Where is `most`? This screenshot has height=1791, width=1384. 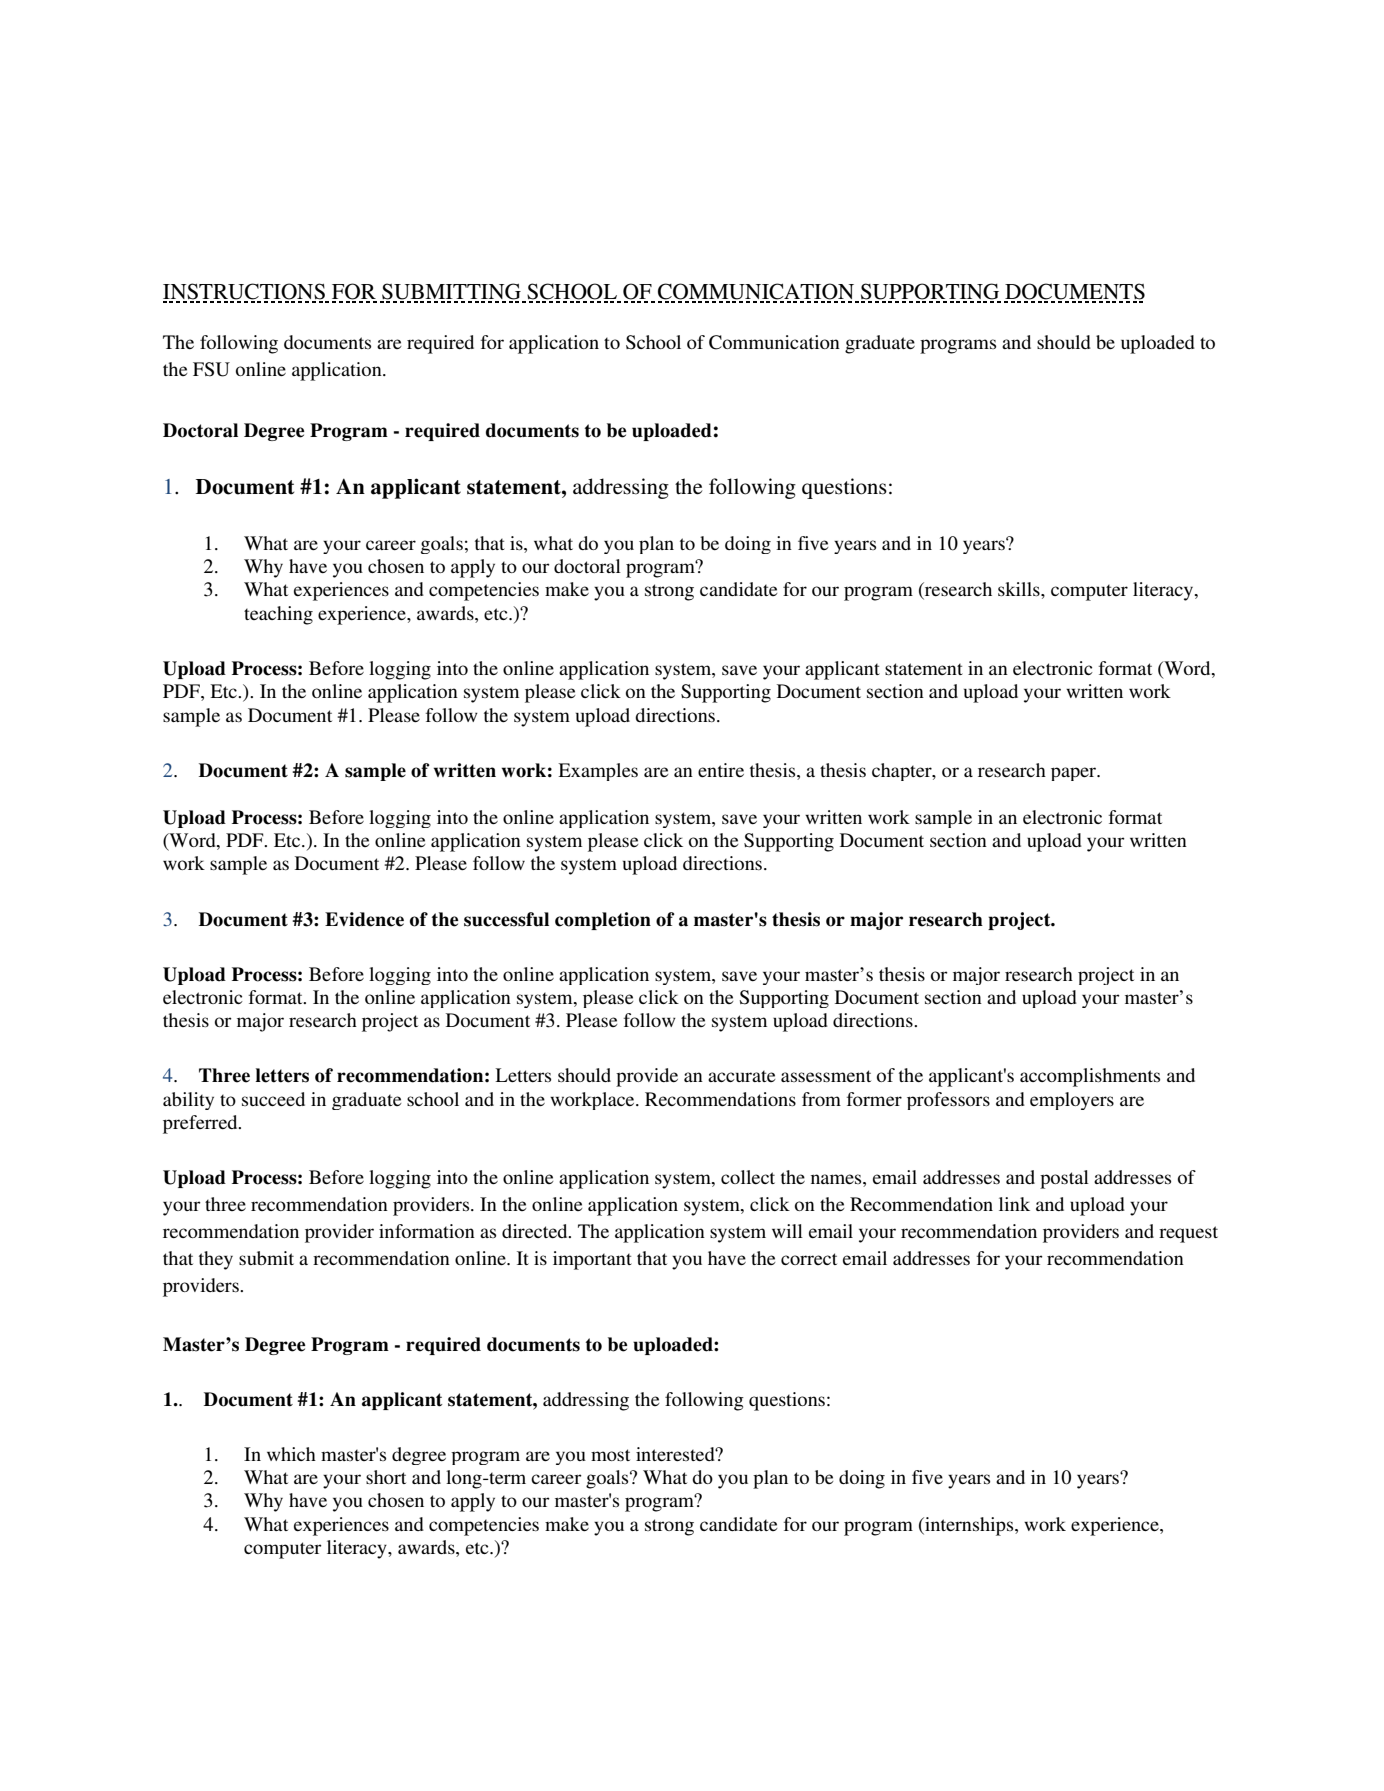
most is located at coordinates (610, 1455).
